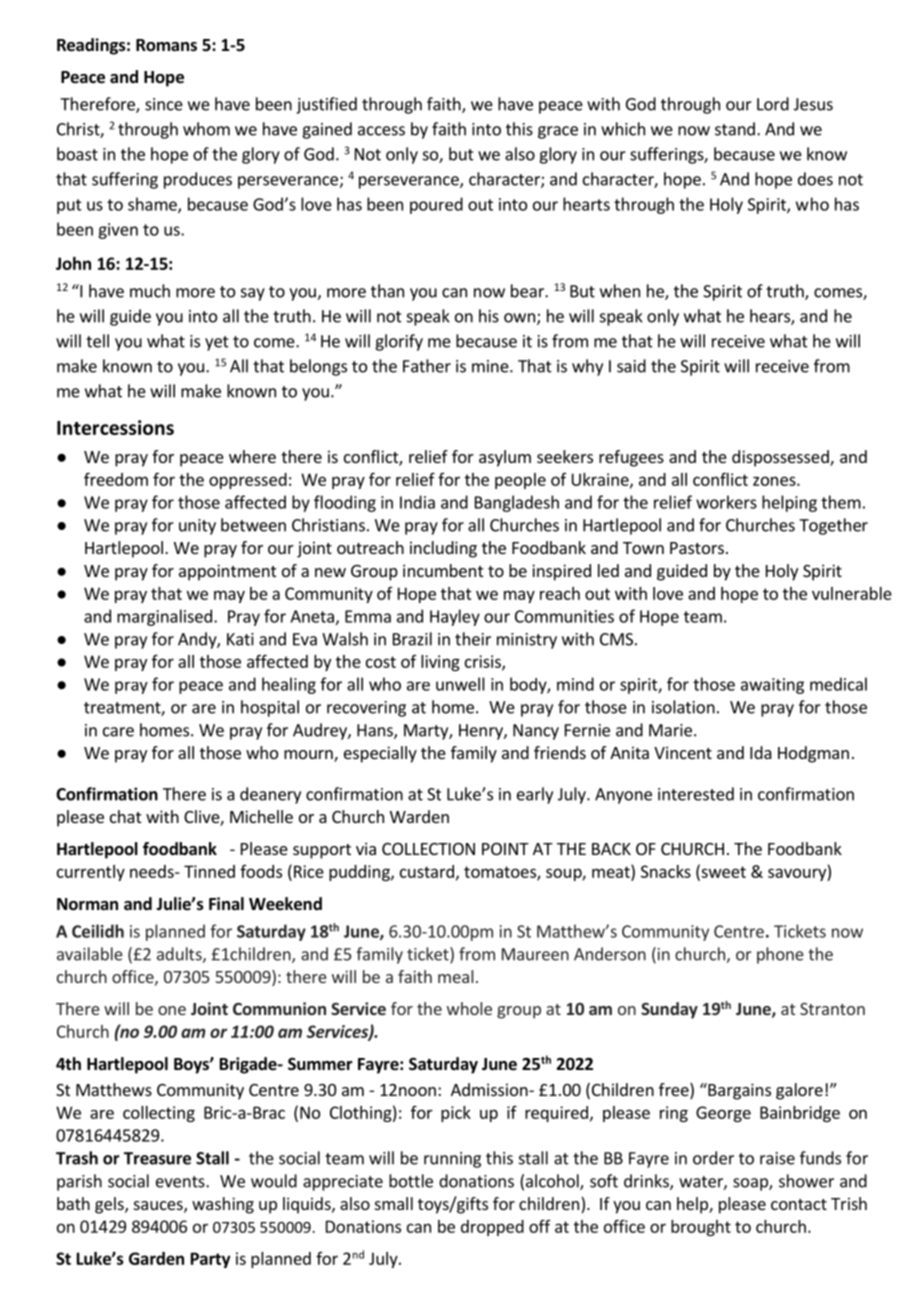  What do you see at coordinates (473, 639) in the document?
I see `their` at bounding box center [473, 639].
